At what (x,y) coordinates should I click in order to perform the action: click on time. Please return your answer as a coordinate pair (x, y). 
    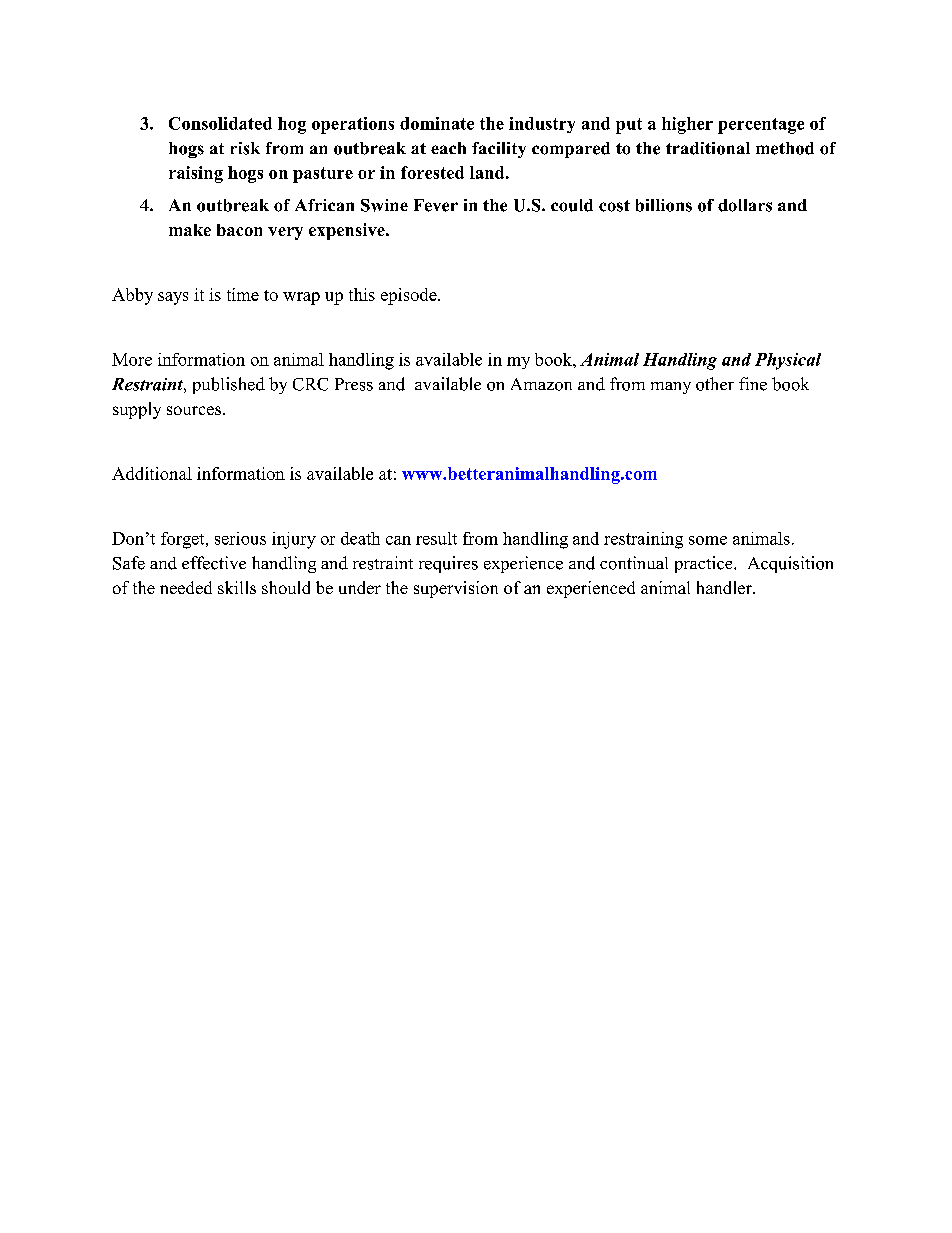
    Looking at the image, I should click on (243, 294).
